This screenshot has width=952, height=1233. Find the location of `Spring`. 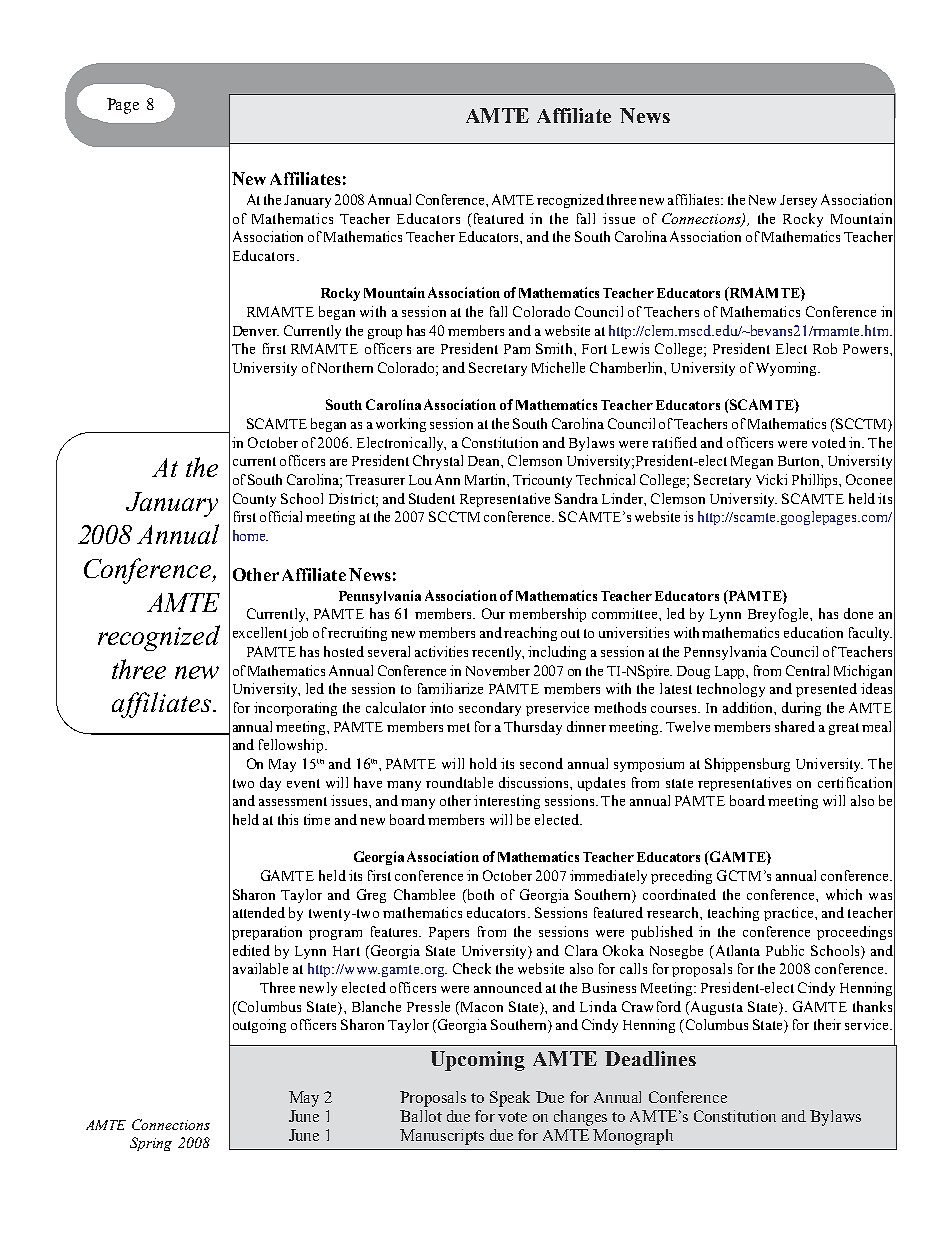

Spring is located at coordinates (151, 1144).
